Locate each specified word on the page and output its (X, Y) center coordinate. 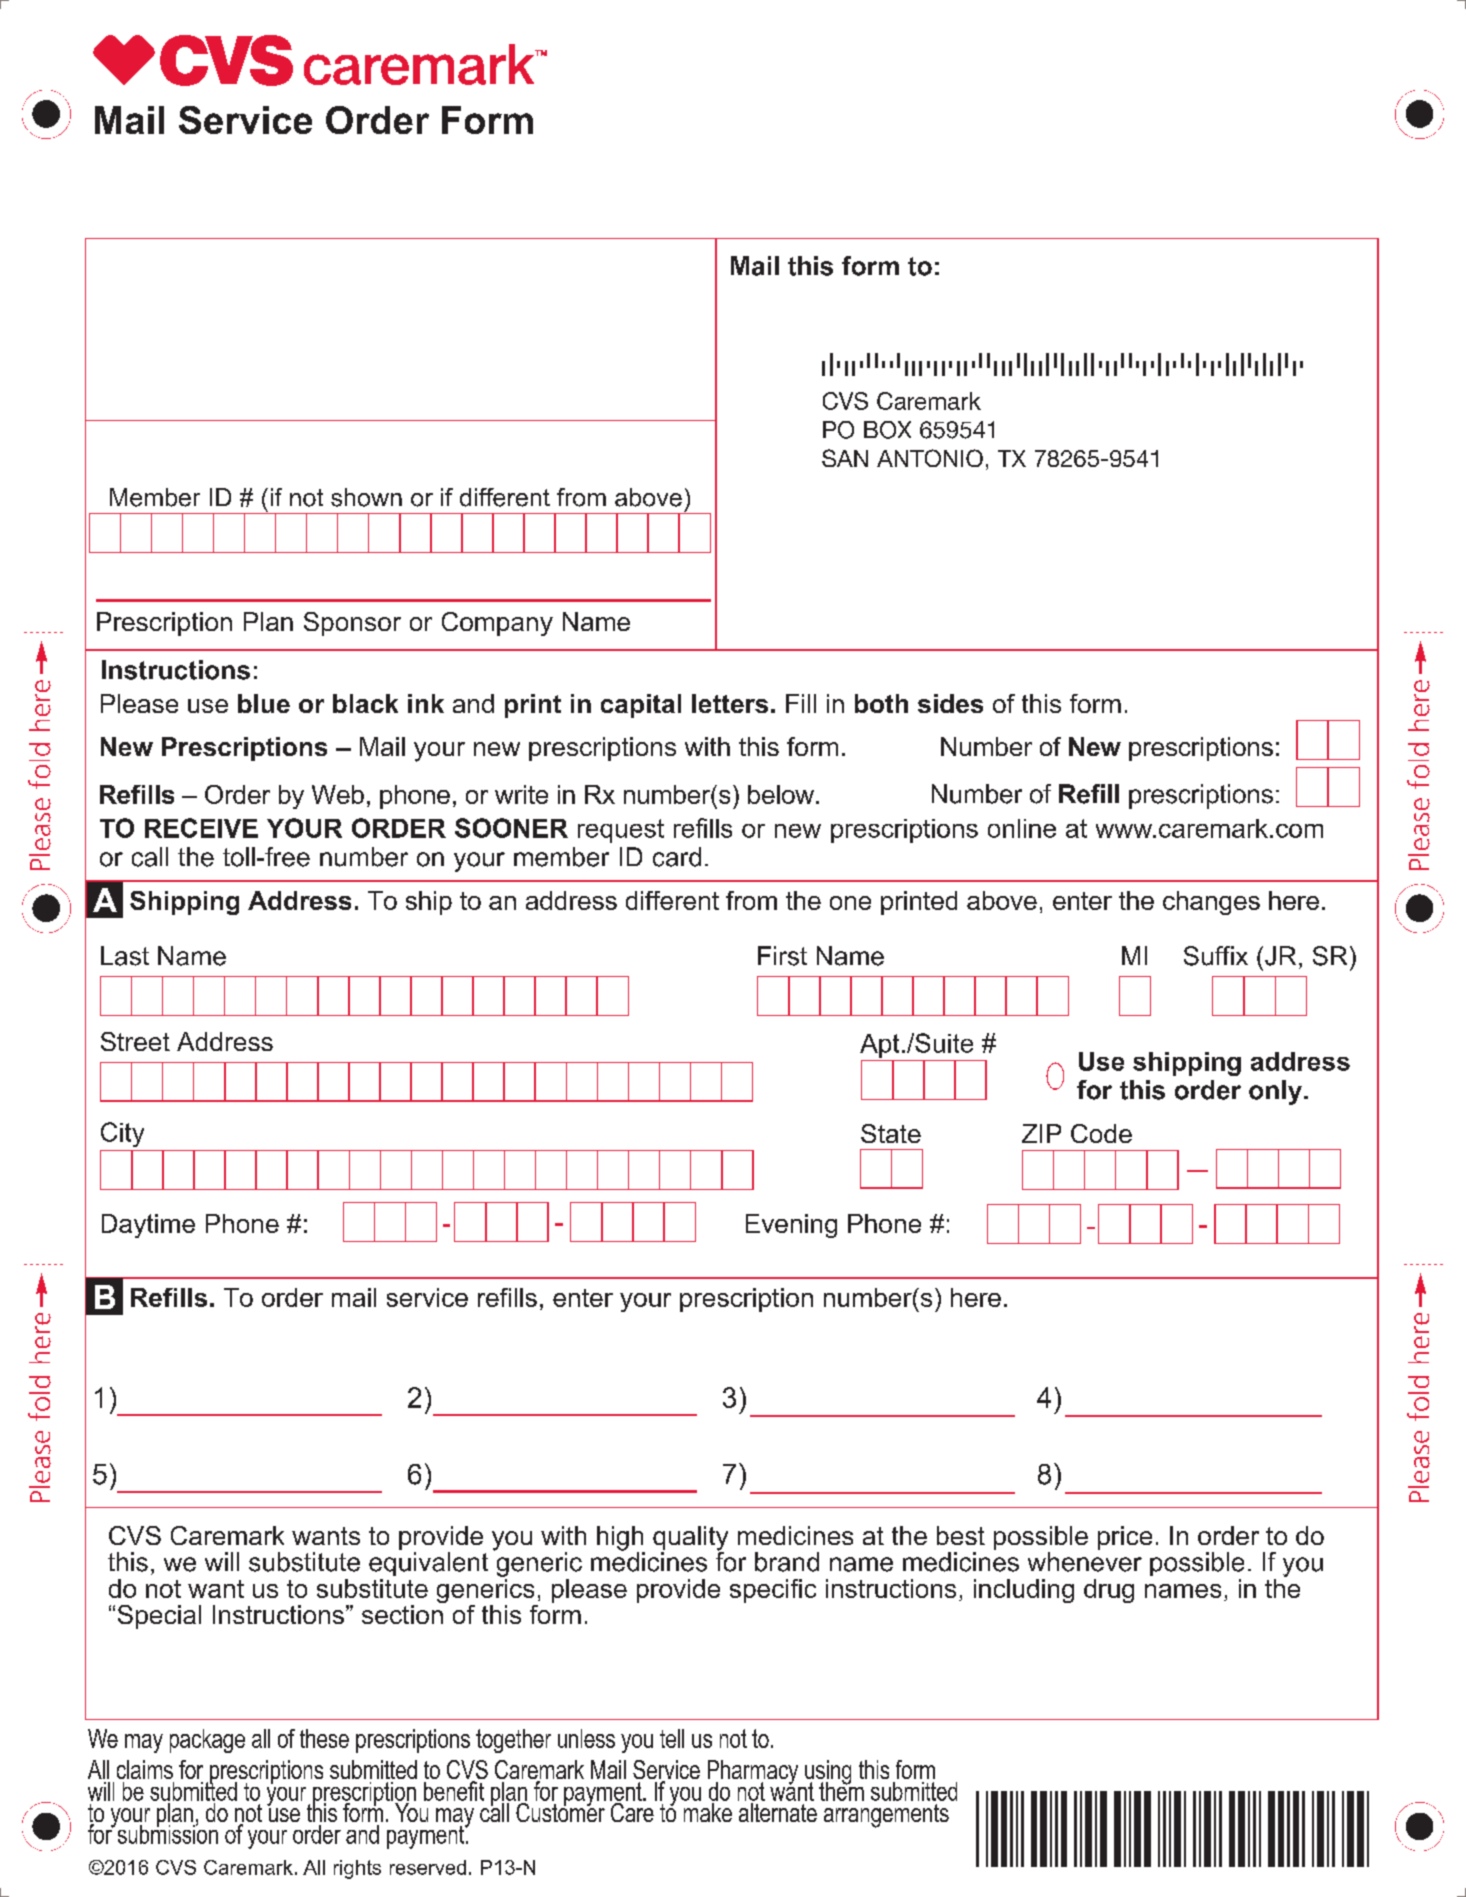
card (677, 857)
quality (690, 1539)
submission (166, 1833)
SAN (845, 458)
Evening (791, 1226)
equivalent (428, 1564)
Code (1101, 1133)
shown (366, 497)
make (708, 1812)
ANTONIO (930, 458)
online (1022, 828)
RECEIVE (201, 828)
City (122, 1134)
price (1125, 1538)
